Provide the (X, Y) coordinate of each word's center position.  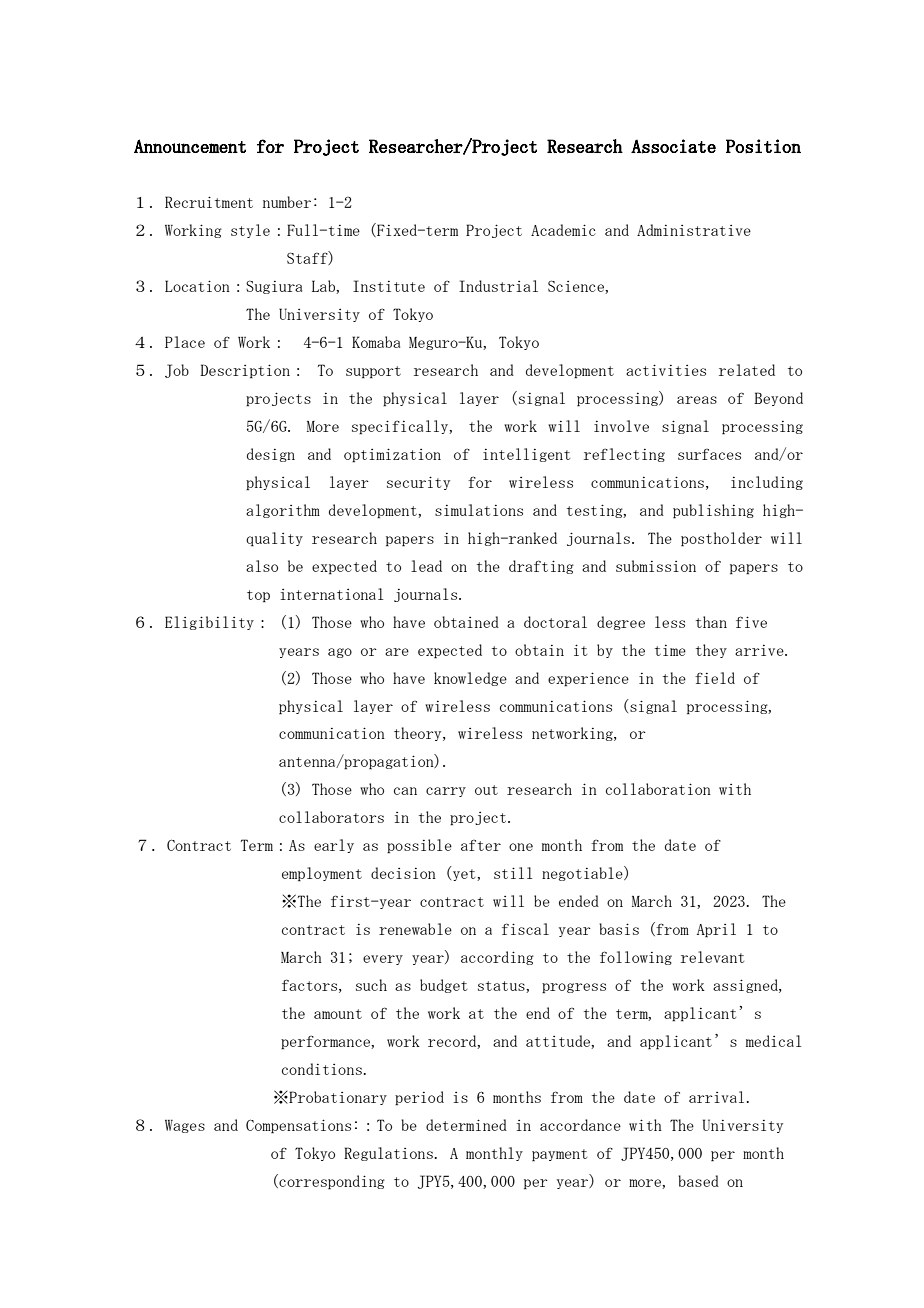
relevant (712, 957)
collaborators (331, 817)
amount (338, 1014)
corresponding (331, 1182)
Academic (563, 230)
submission (656, 566)
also (262, 566)
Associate (673, 146)
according (497, 958)
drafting (541, 567)
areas (697, 400)
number (287, 202)
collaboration (658, 789)
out (486, 790)
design (271, 455)
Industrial (498, 286)
